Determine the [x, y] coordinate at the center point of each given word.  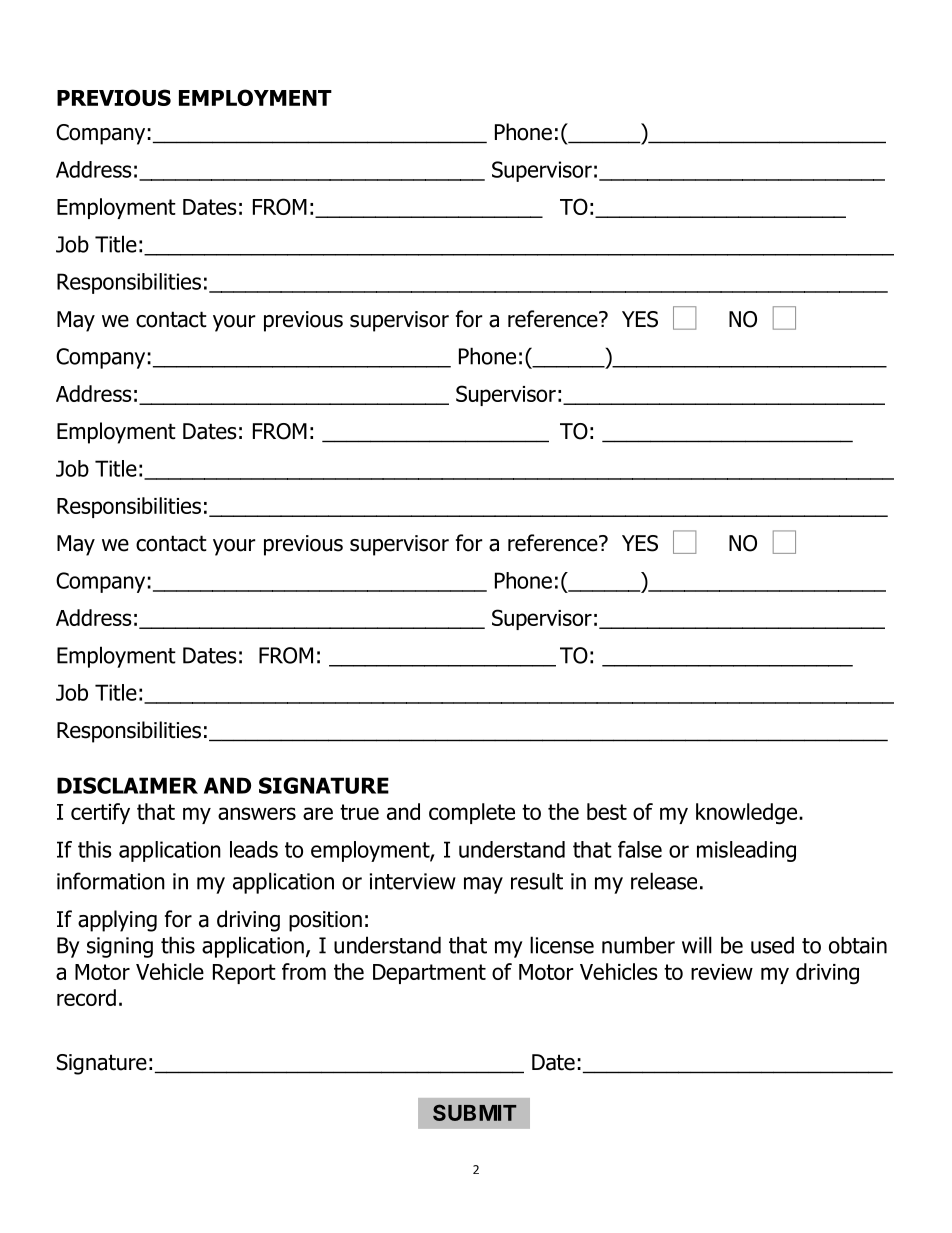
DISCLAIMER [127, 785]
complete [472, 813]
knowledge [746, 814]
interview [413, 881]
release [664, 881]
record [86, 997]
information [111, 881]
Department [429, 974]
